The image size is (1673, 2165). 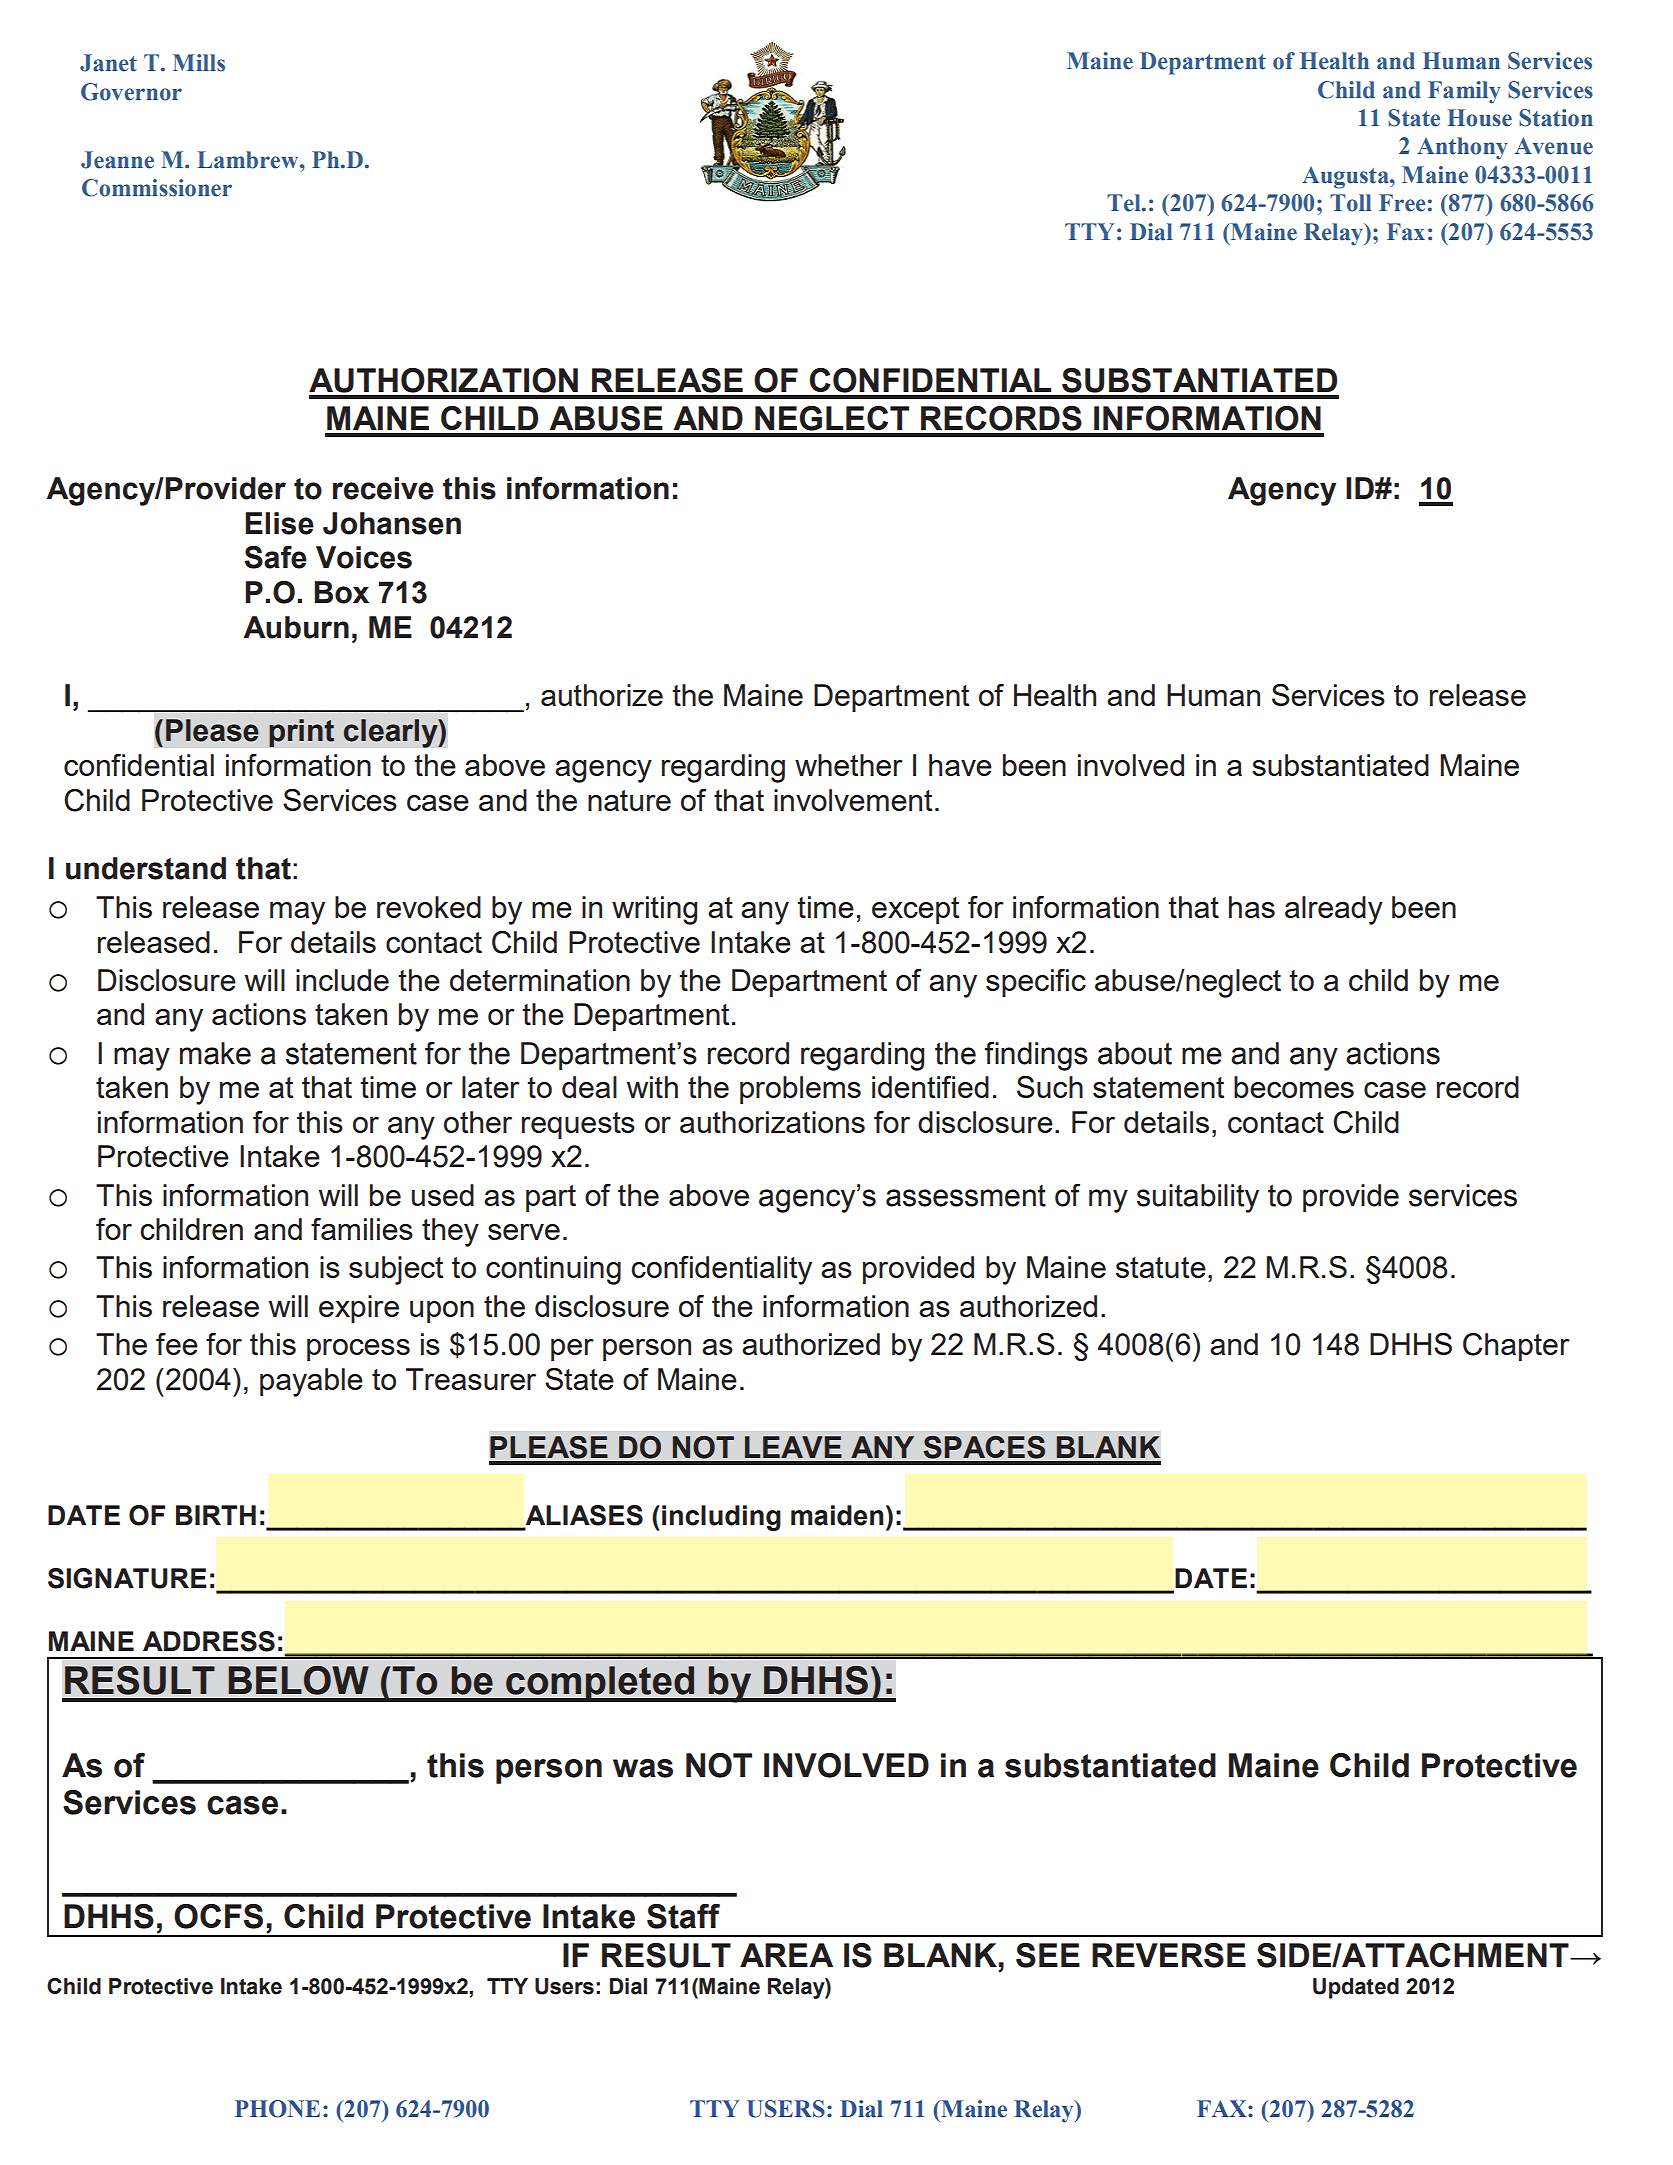 I want to click on already, so click(x=1334, y=910).
